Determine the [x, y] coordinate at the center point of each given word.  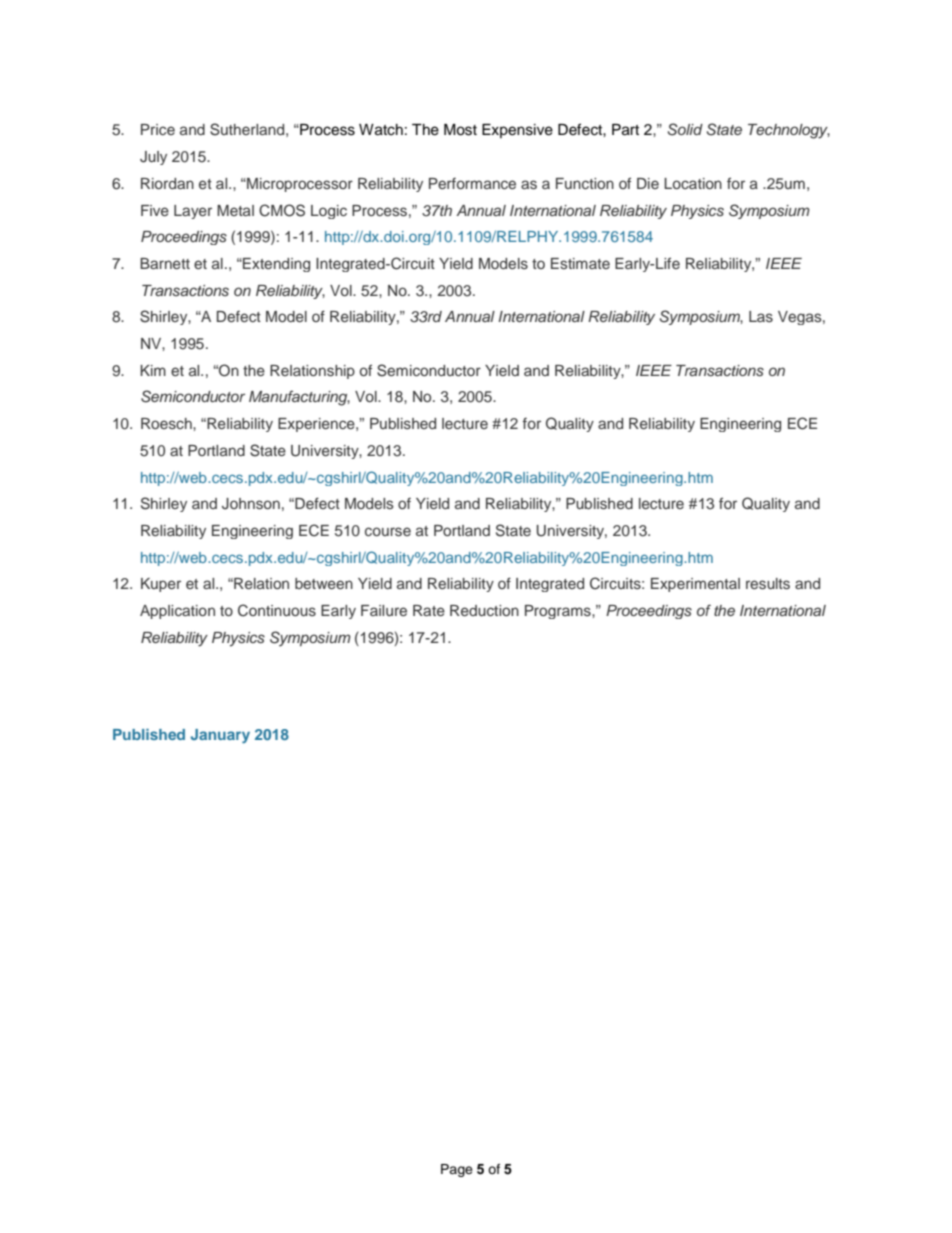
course [388, 532]
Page [457, 1170]
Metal [235, 210]
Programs [559, 612]
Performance [472, 183]
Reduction [484, 610]
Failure [384, 610]
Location [693, 183]
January [220, 736]
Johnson [251, 504]
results [768, 584]
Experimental [695, 585]
